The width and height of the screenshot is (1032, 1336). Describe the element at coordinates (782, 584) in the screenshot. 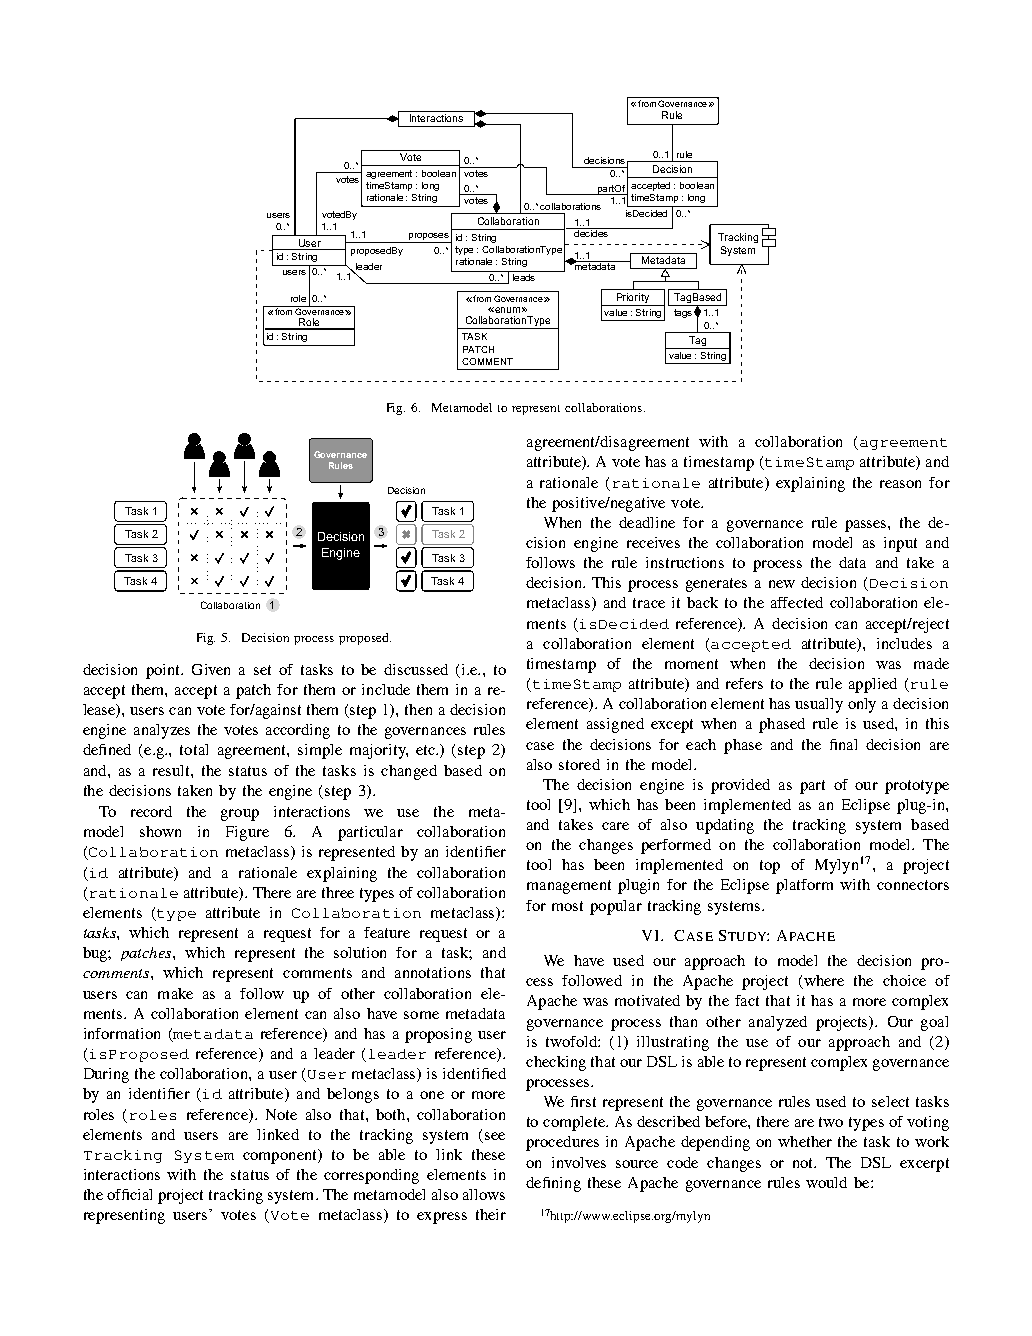

I see `new` at that location.
